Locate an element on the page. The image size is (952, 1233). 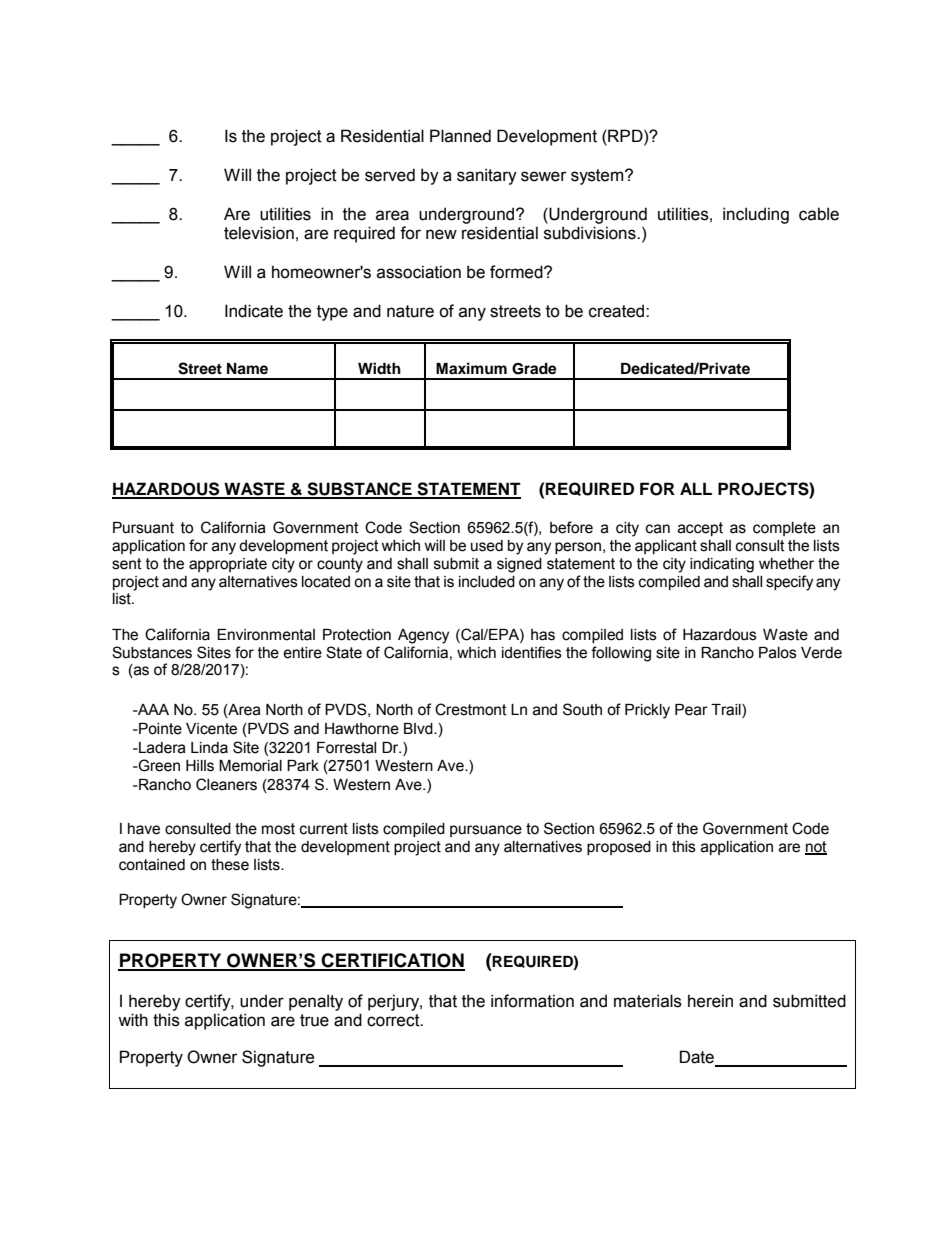
appropriate is located at coordinates (228, 565).
